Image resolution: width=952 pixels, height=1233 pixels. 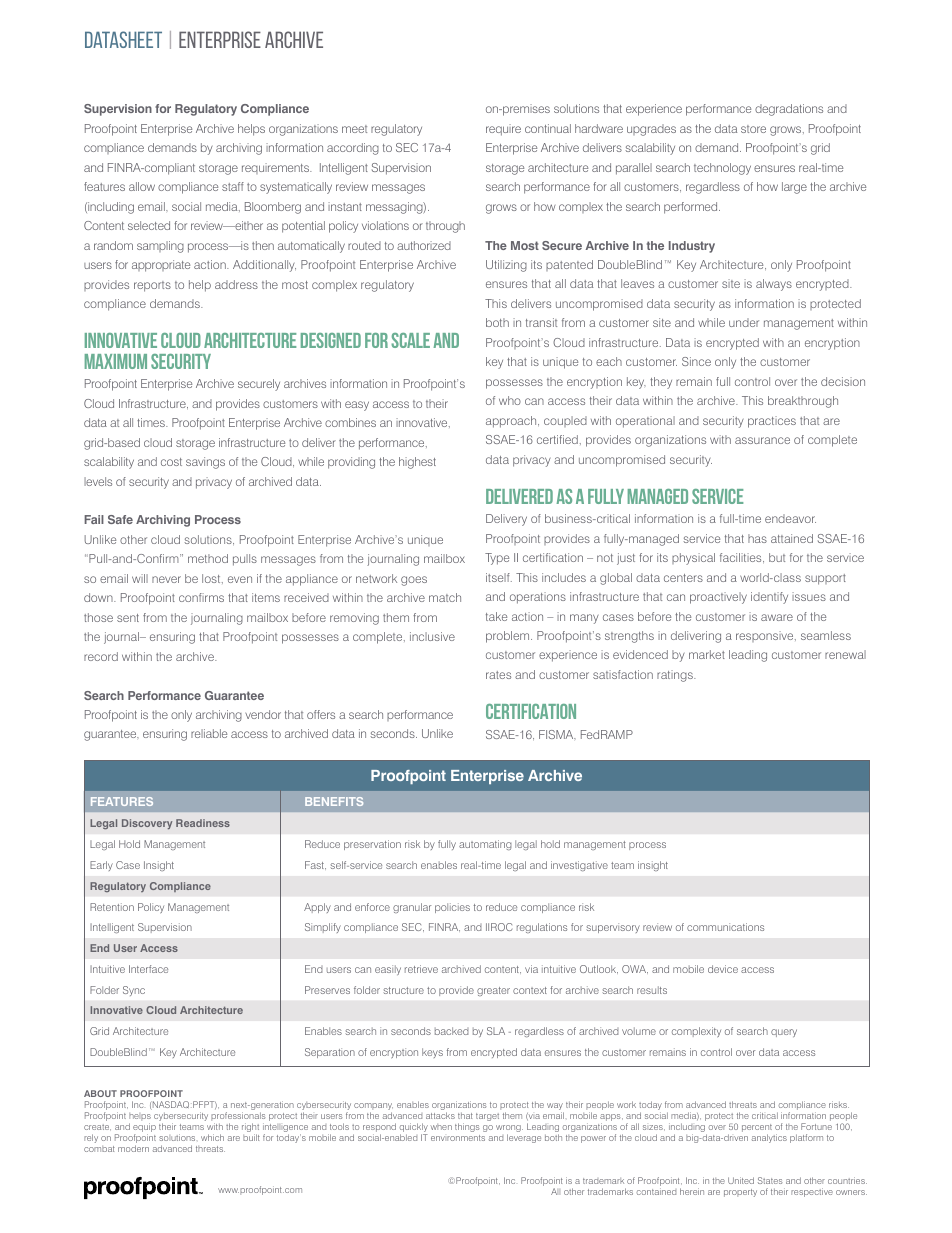 What do you see at coordinates (485, 845) in the page?
I see `automating` at bounding box center [485, 845].
